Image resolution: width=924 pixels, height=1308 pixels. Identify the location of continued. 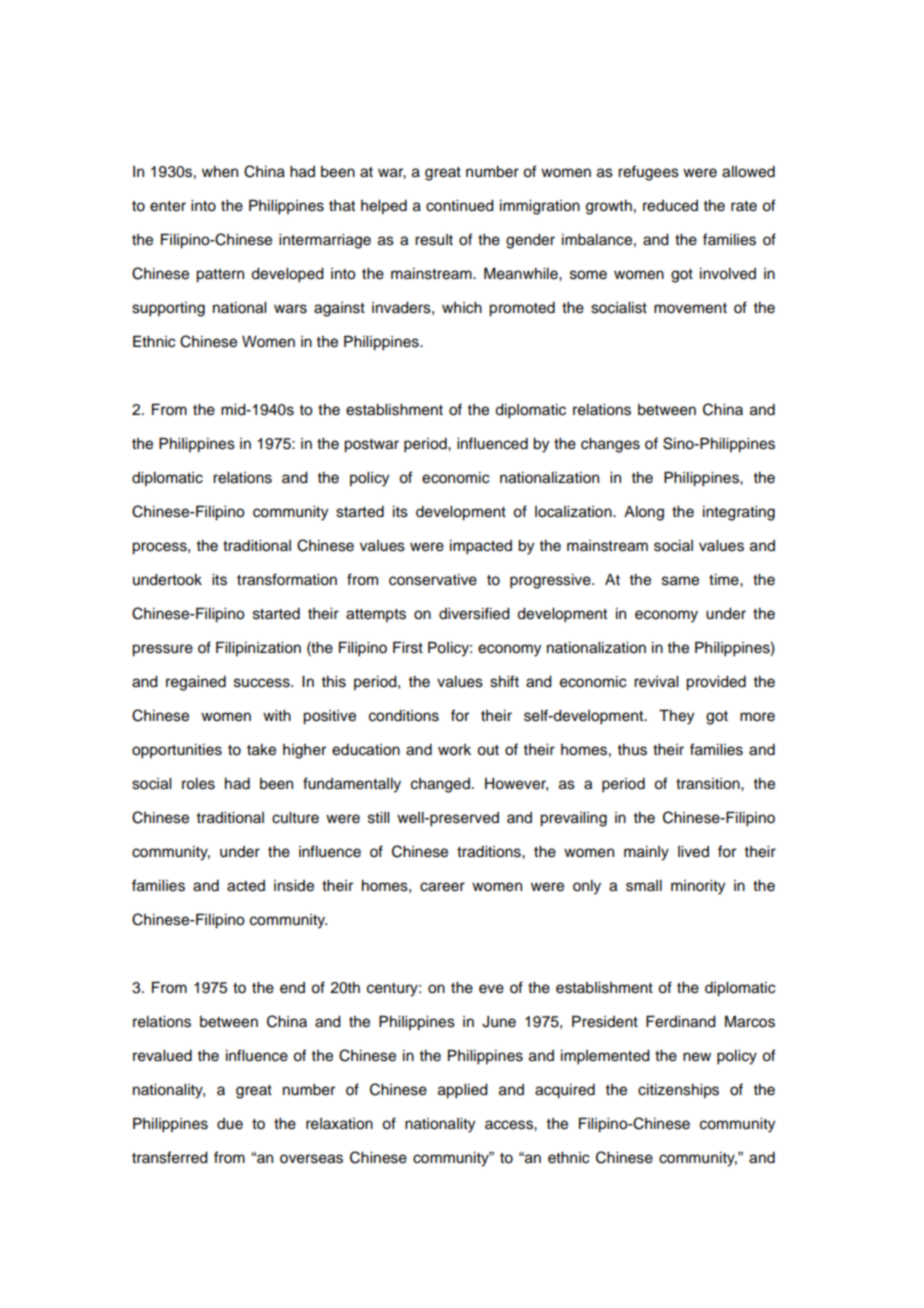
(460, 206).
